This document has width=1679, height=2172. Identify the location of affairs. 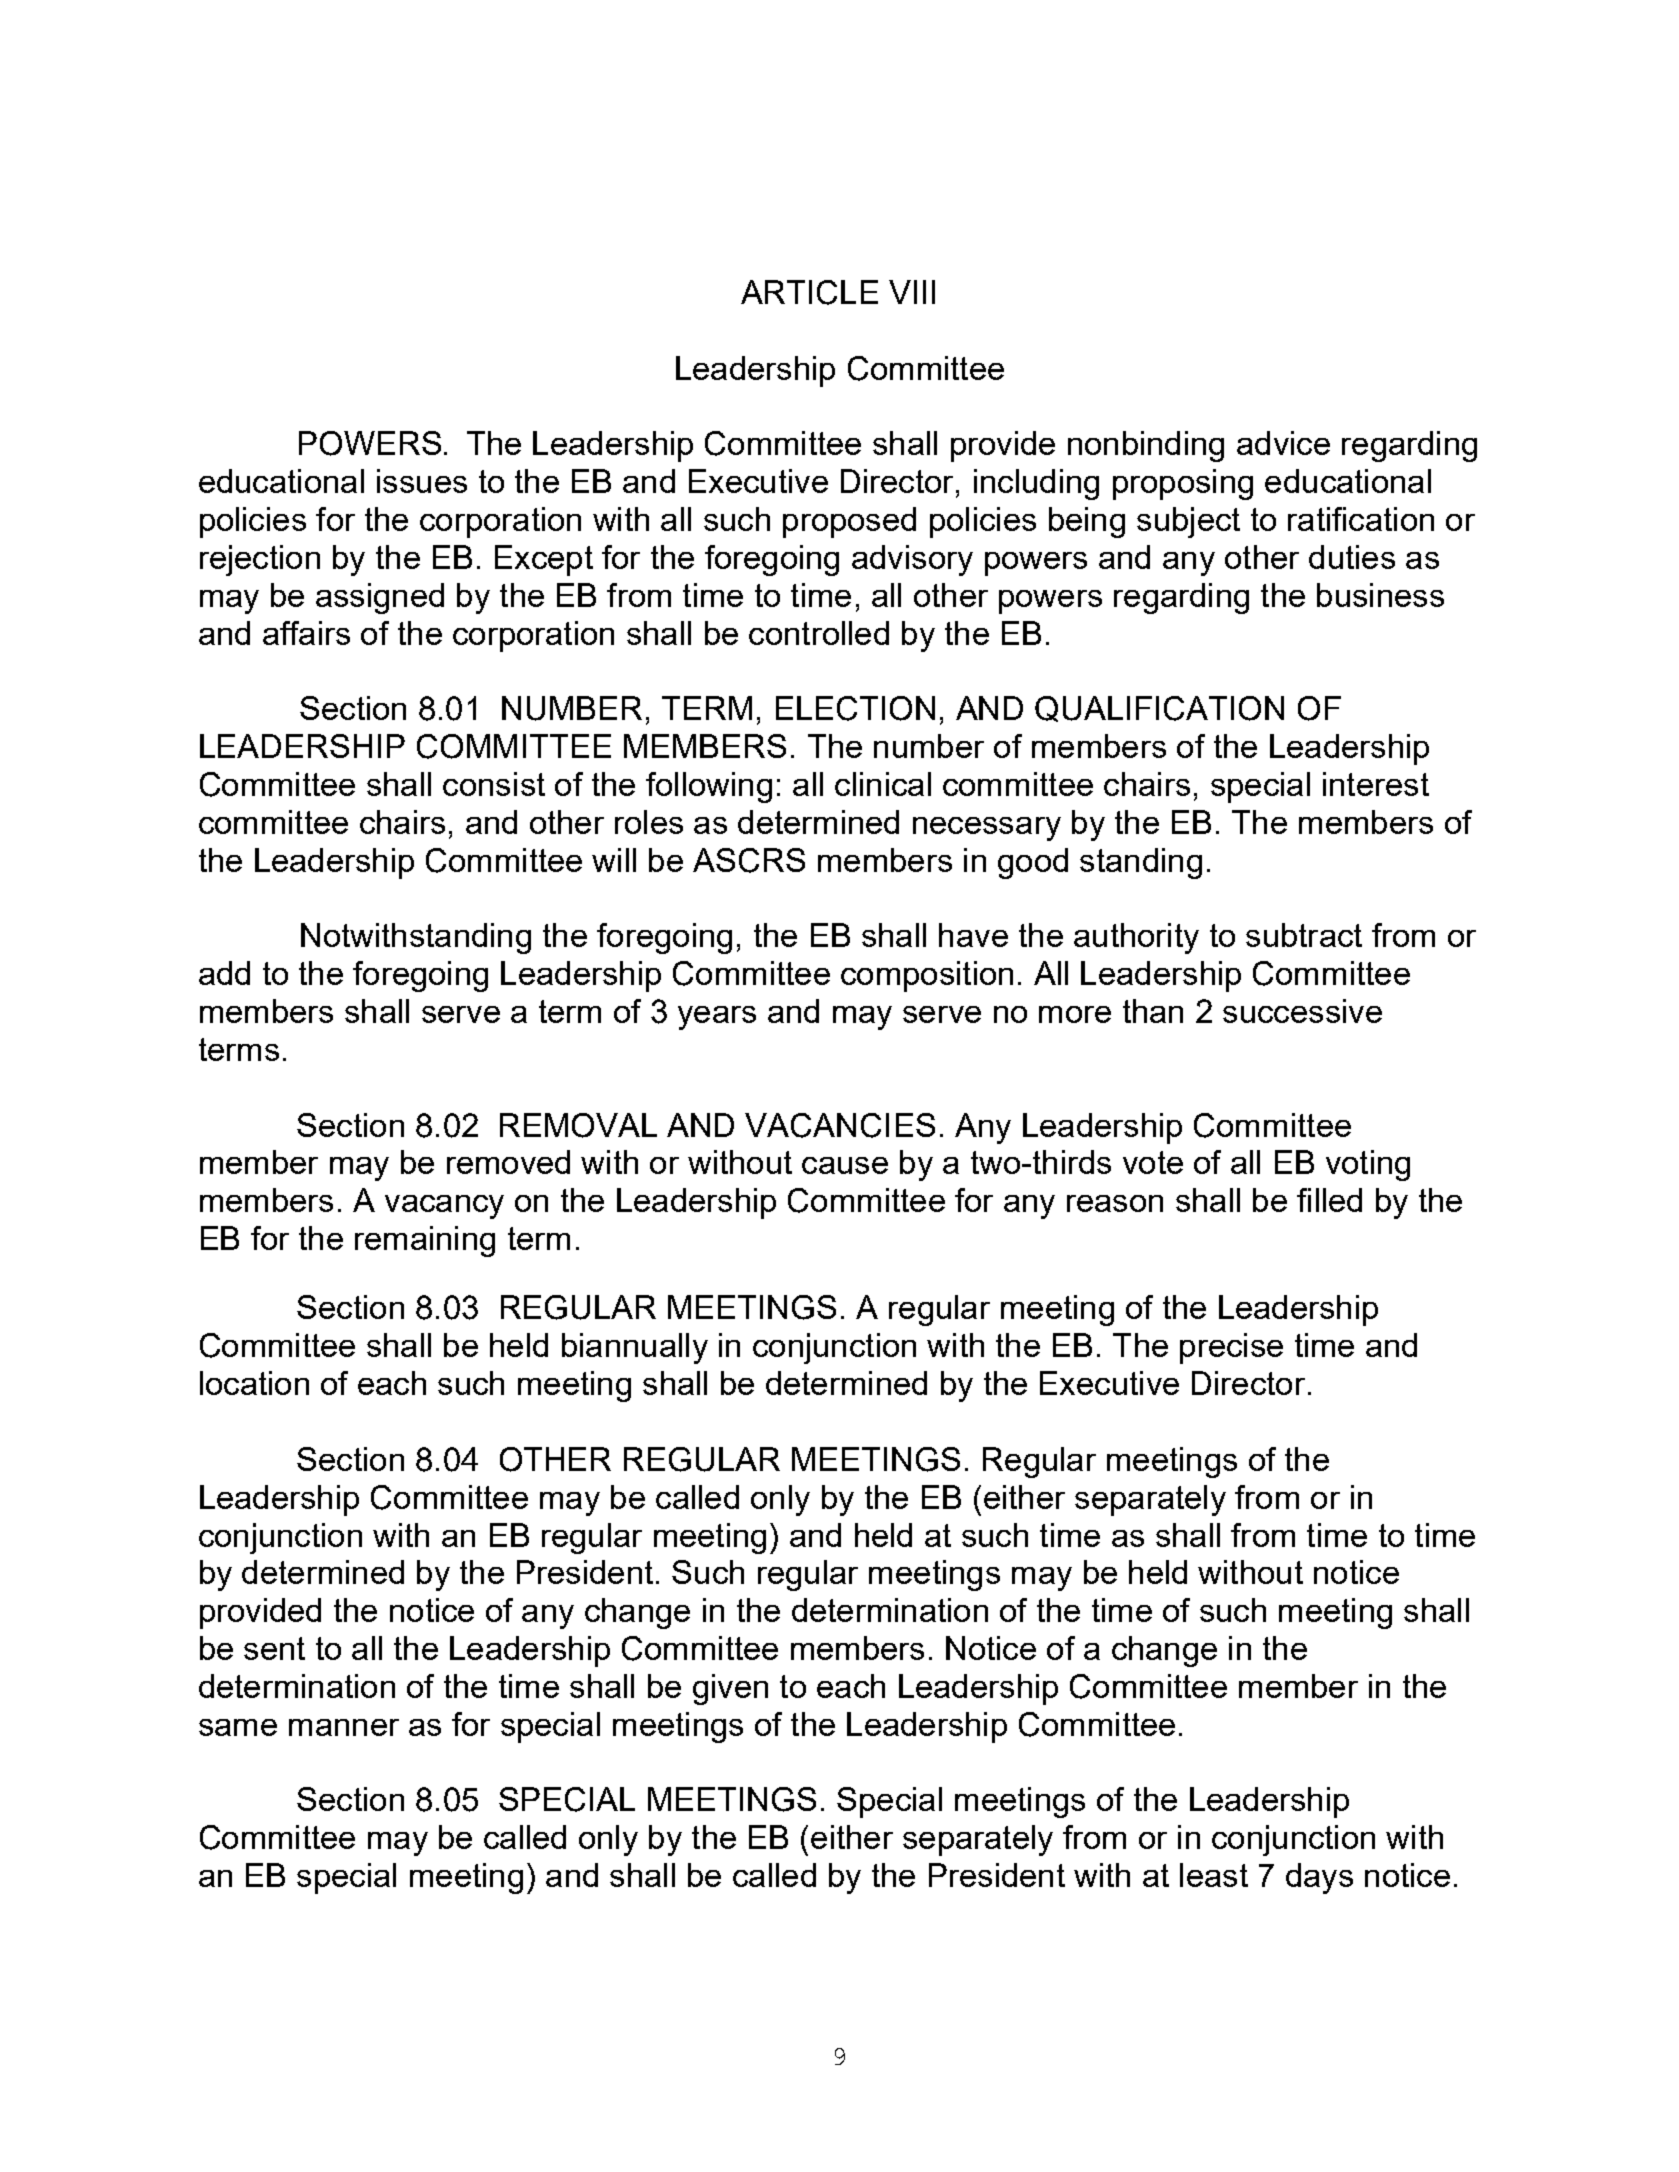
(306, 633).
